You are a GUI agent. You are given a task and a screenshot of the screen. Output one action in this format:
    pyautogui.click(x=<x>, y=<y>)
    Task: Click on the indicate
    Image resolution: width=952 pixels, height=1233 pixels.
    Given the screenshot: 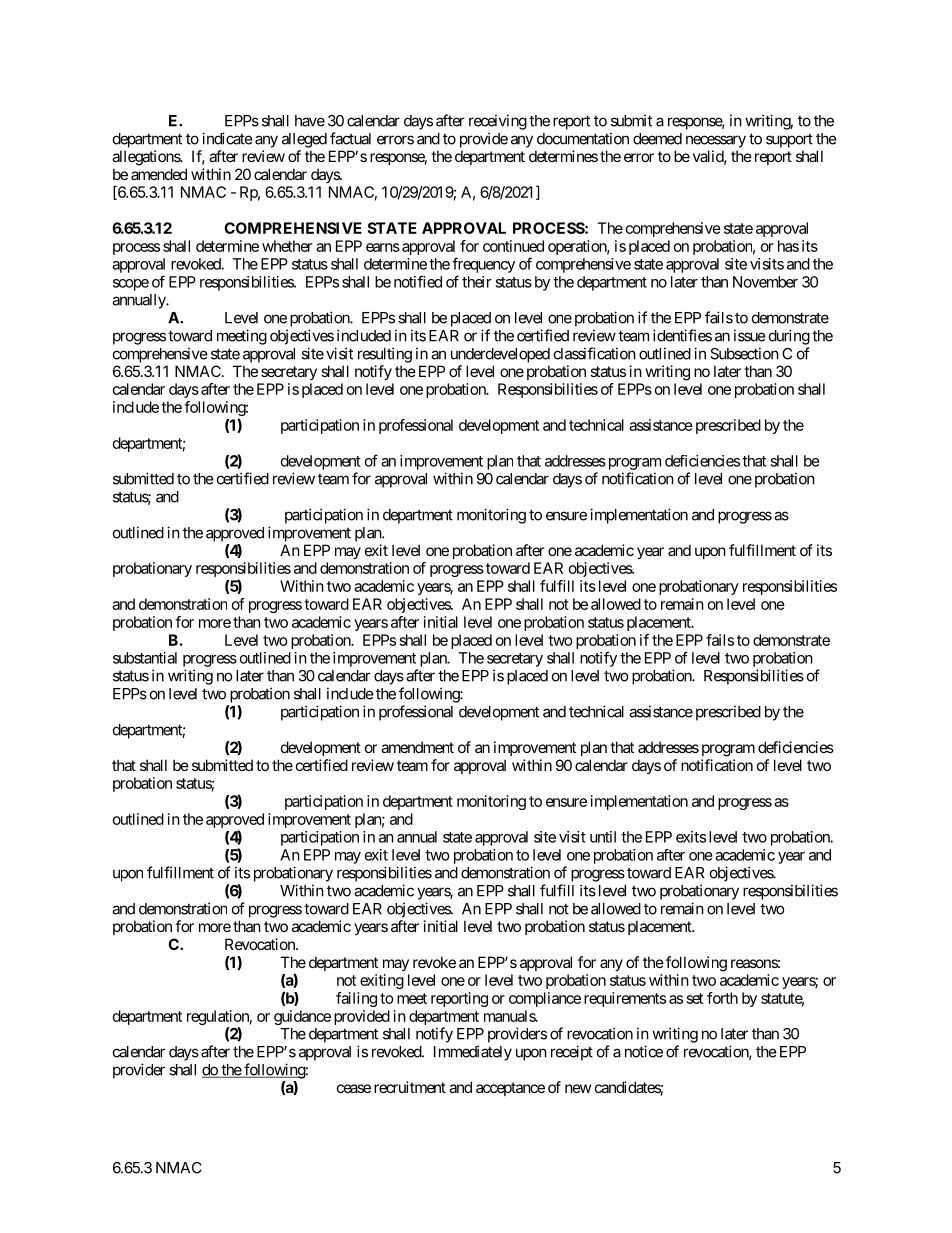 What is the action you would take?
    pyautogui.click(x=227, y=138)
